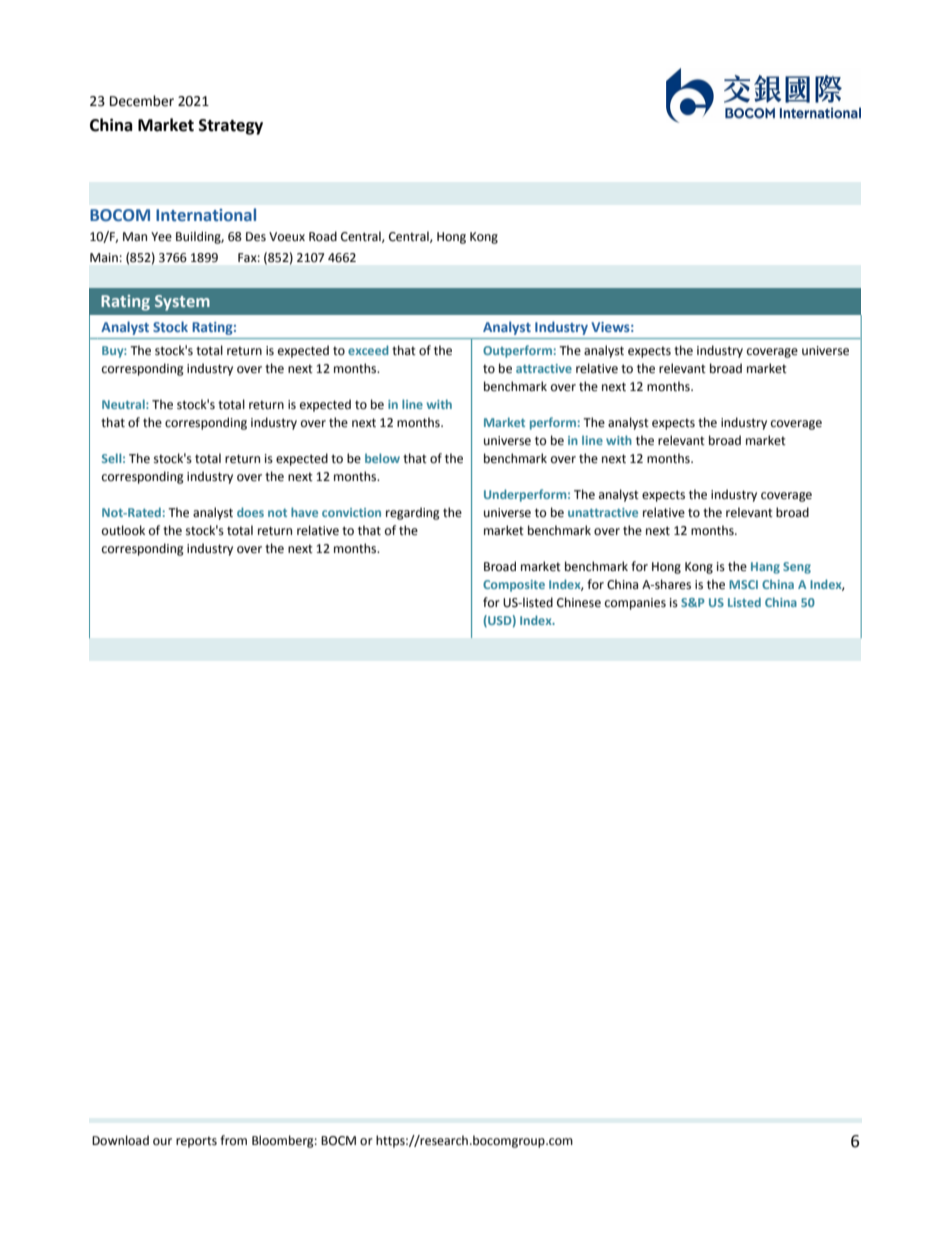 The height and width of the page is (1233, 952). I want to click on Strategy, so click(231, 127).
